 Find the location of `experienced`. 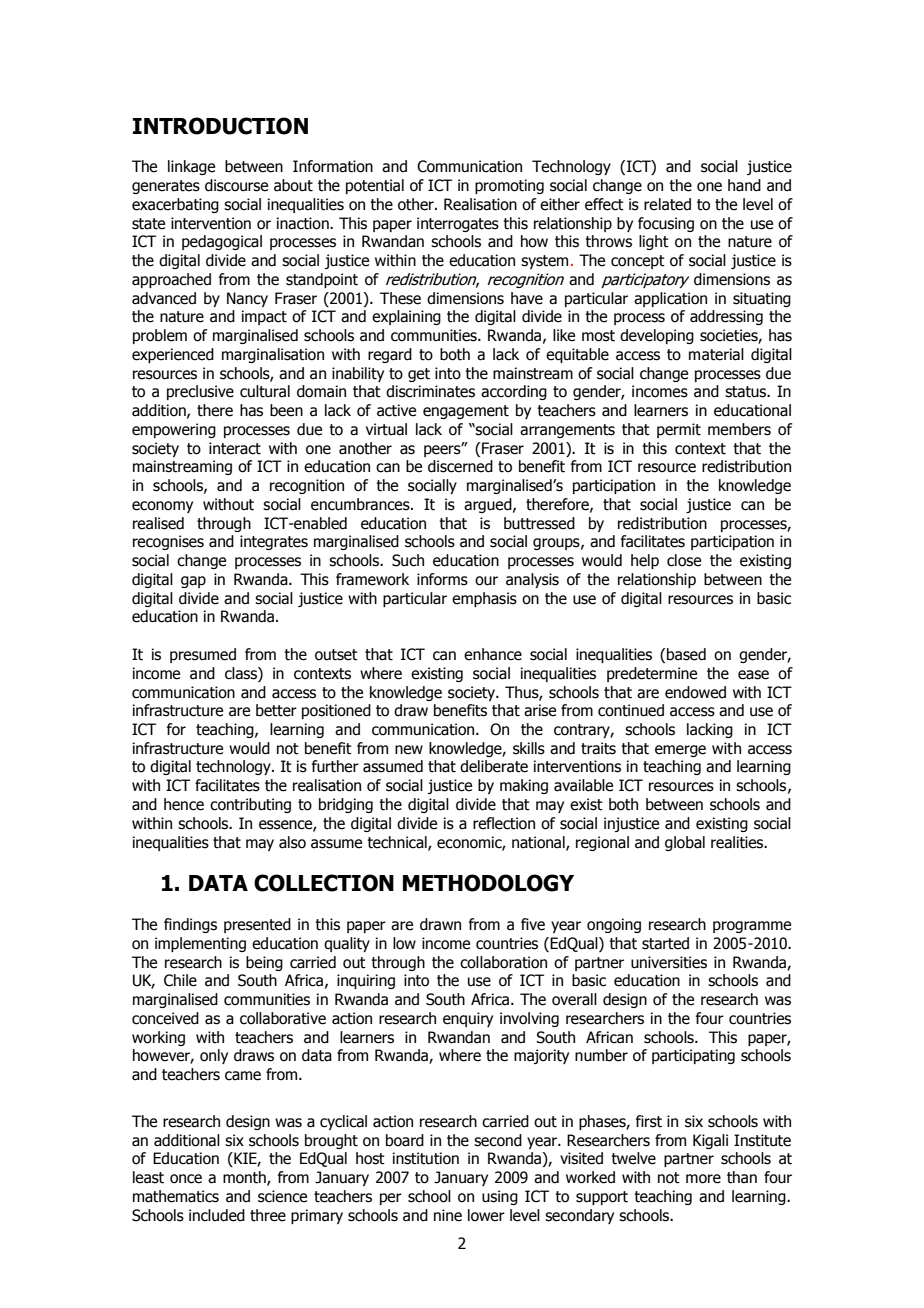

experienced is located at coordinates (173, 355).
